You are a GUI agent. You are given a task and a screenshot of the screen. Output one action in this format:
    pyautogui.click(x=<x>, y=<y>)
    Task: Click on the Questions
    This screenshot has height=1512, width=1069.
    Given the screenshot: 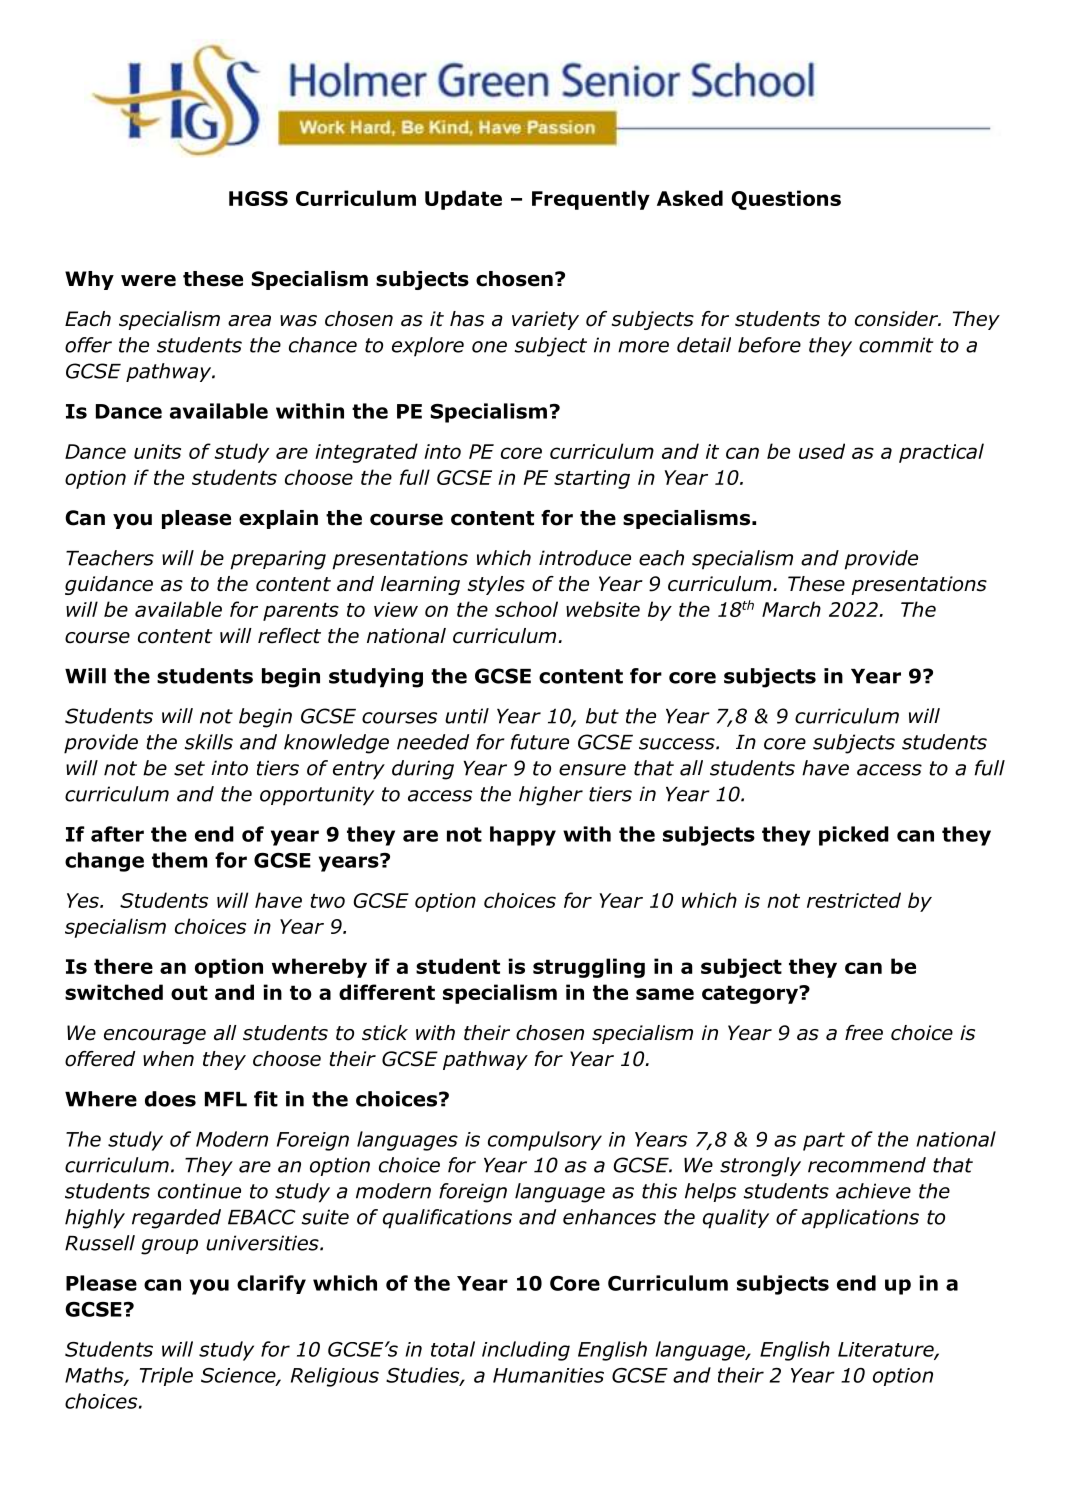 What is the action you would take?
    pyautogui.click(x=786, y=200)
